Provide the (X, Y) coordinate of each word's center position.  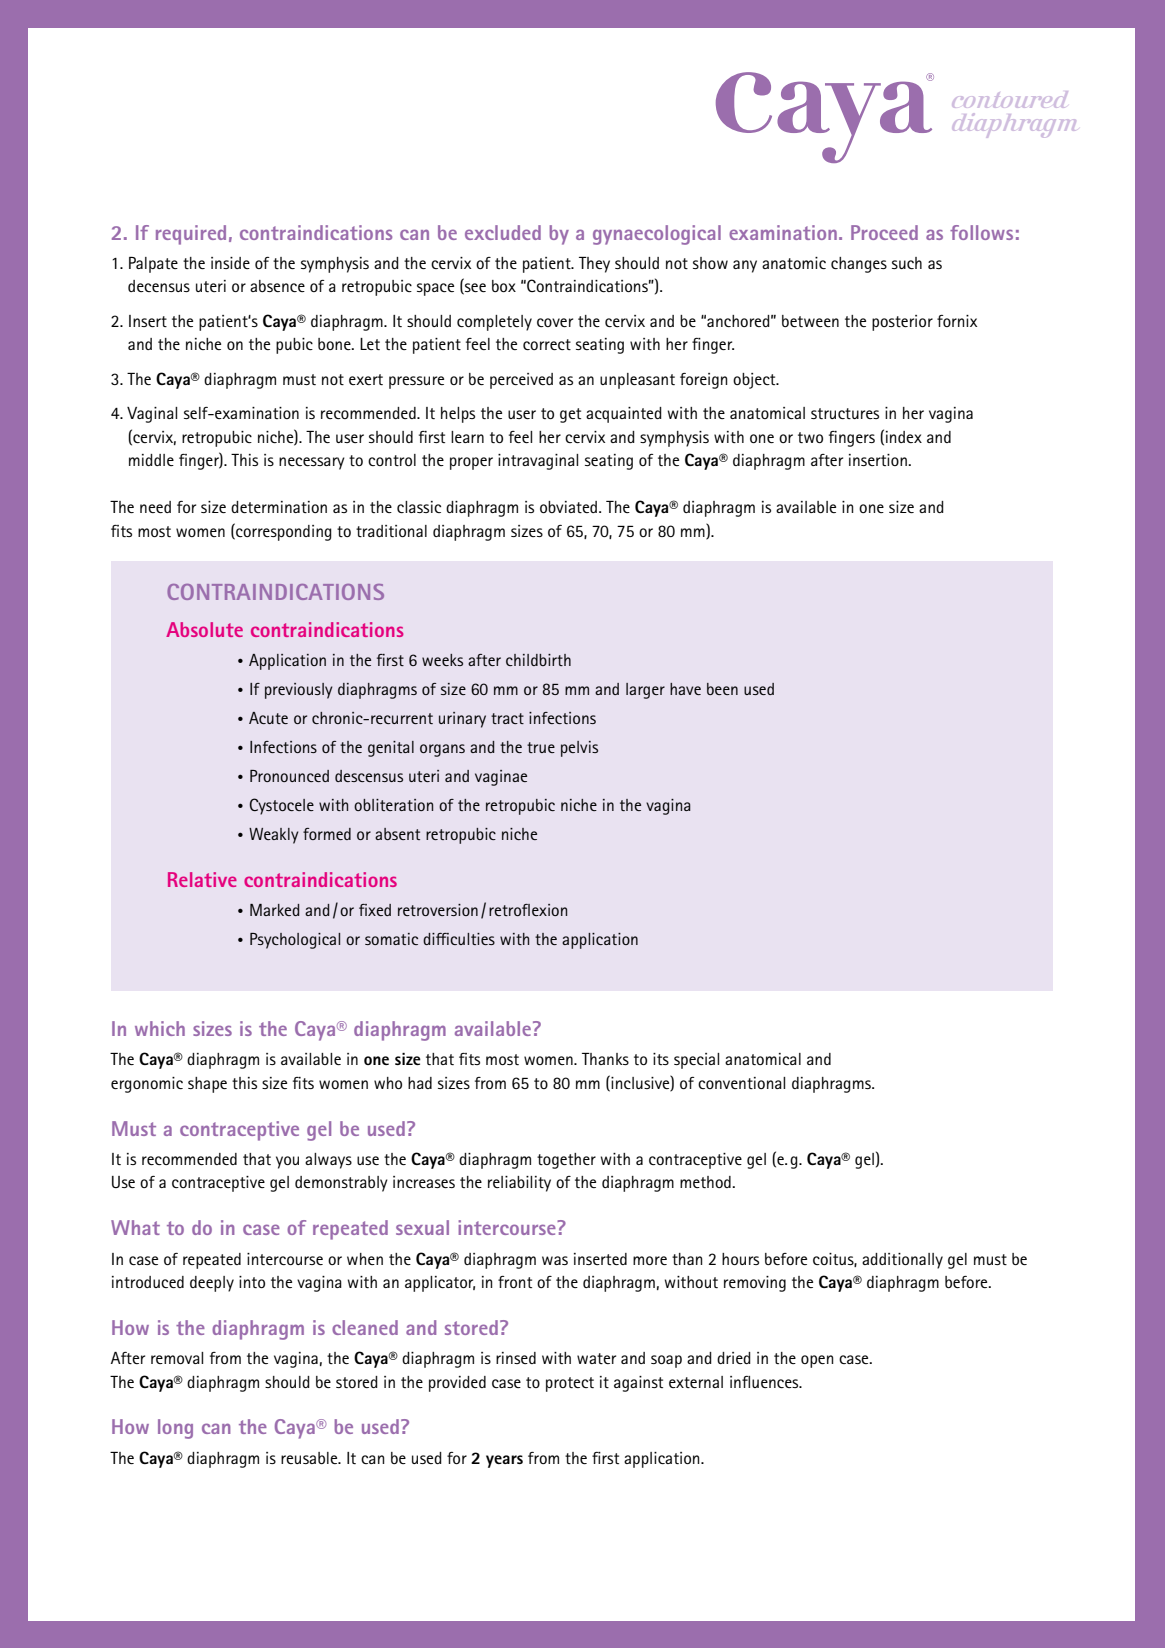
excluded (503, 232)
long (175, 1429)
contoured (1010, 99)
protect (570, 1384)
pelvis (579, 749)
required (191, 235)
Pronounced (289, 776)
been (722, 689)
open (817, 1361)
